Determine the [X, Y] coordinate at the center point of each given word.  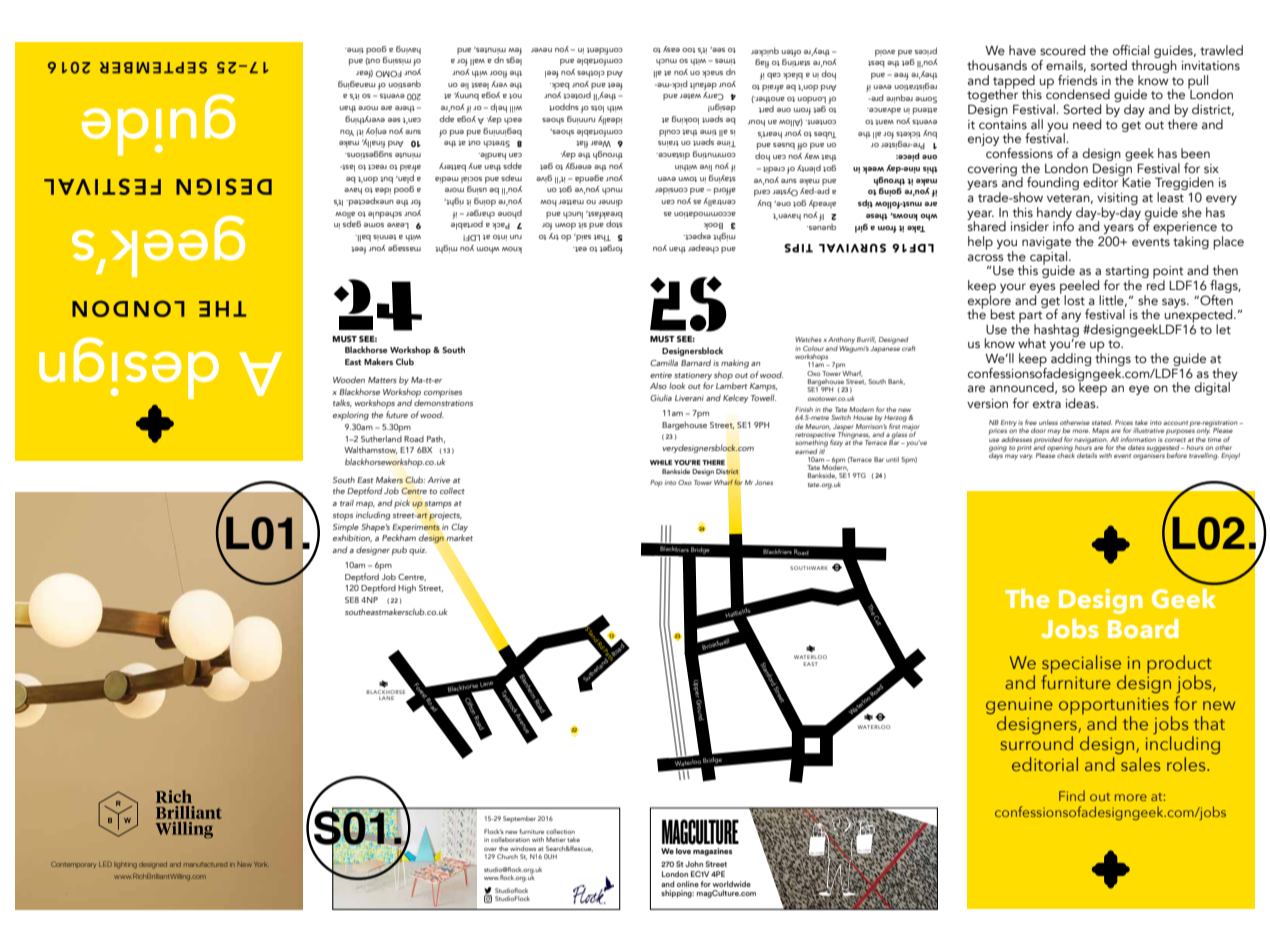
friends [1078, 80]
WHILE [661, 462]
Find [1072, 795]
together [992, 96]
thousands [997, 65]
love [683, 851]
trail [347, 503]
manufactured [205, 864]
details [1087, 455]
